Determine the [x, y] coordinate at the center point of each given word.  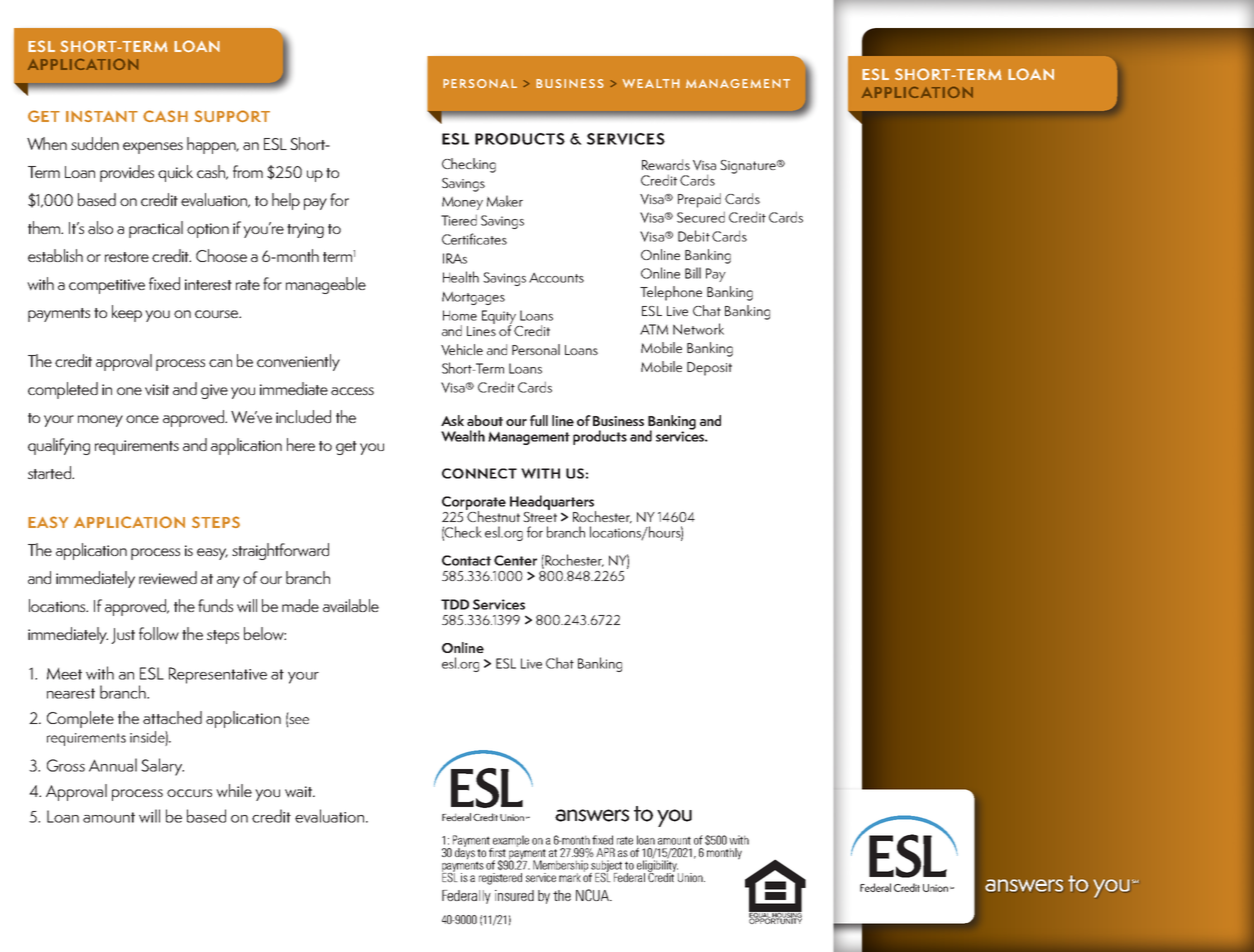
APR [605, 852]
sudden [95, 143]
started [50, 472]
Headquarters [553, 503]
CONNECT [479, 473]
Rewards [666, 164]
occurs [189, 793]
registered [500, 879]
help [286, 201]
